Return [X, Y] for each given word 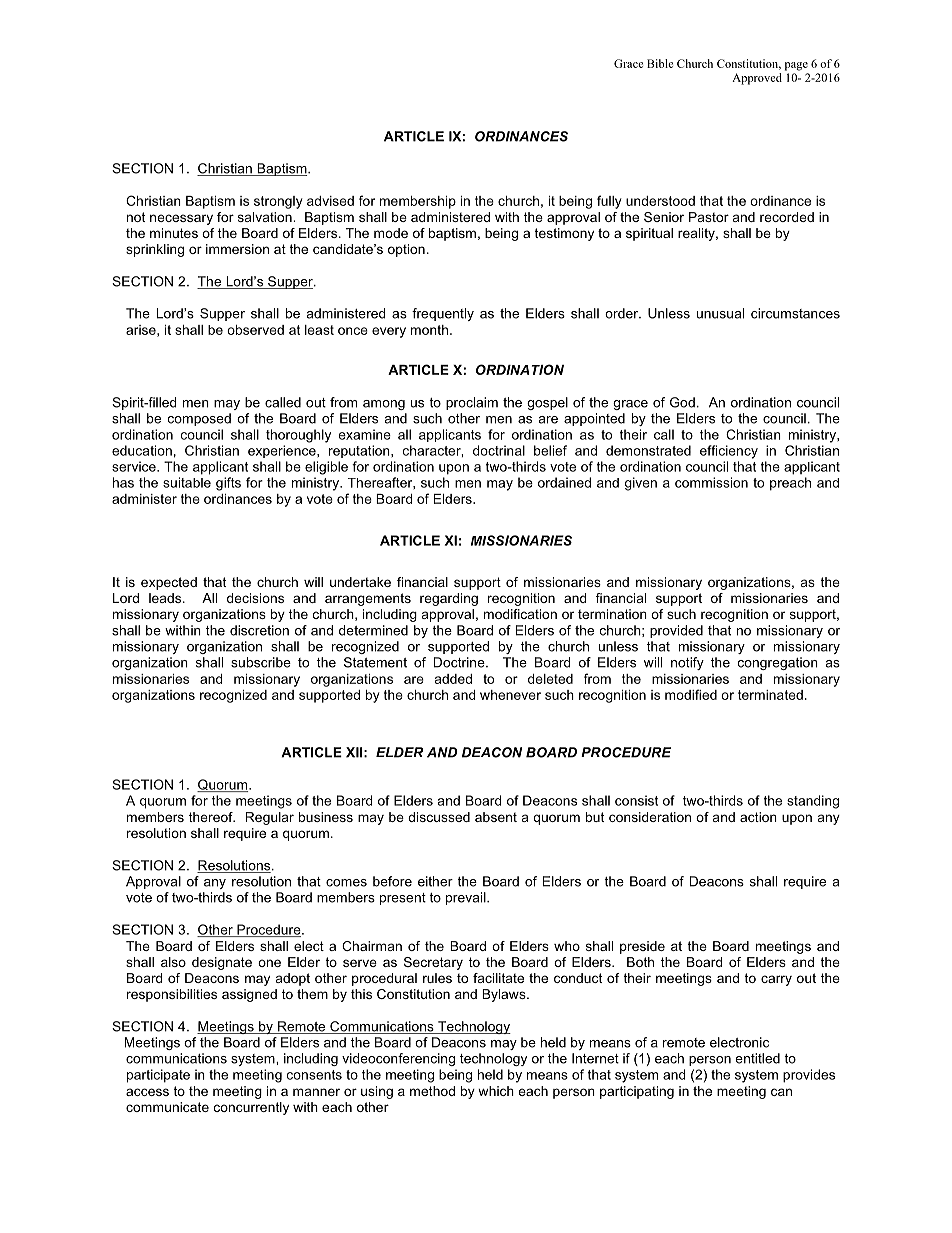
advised [330, 201]
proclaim [472, 403]
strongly [278, 202]
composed [199, 419]
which [496, 1091]
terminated [770, 695]
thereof [212, 817]
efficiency [729, 452]
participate [158, 1076]
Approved [757, 79]
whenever [510, 695]
